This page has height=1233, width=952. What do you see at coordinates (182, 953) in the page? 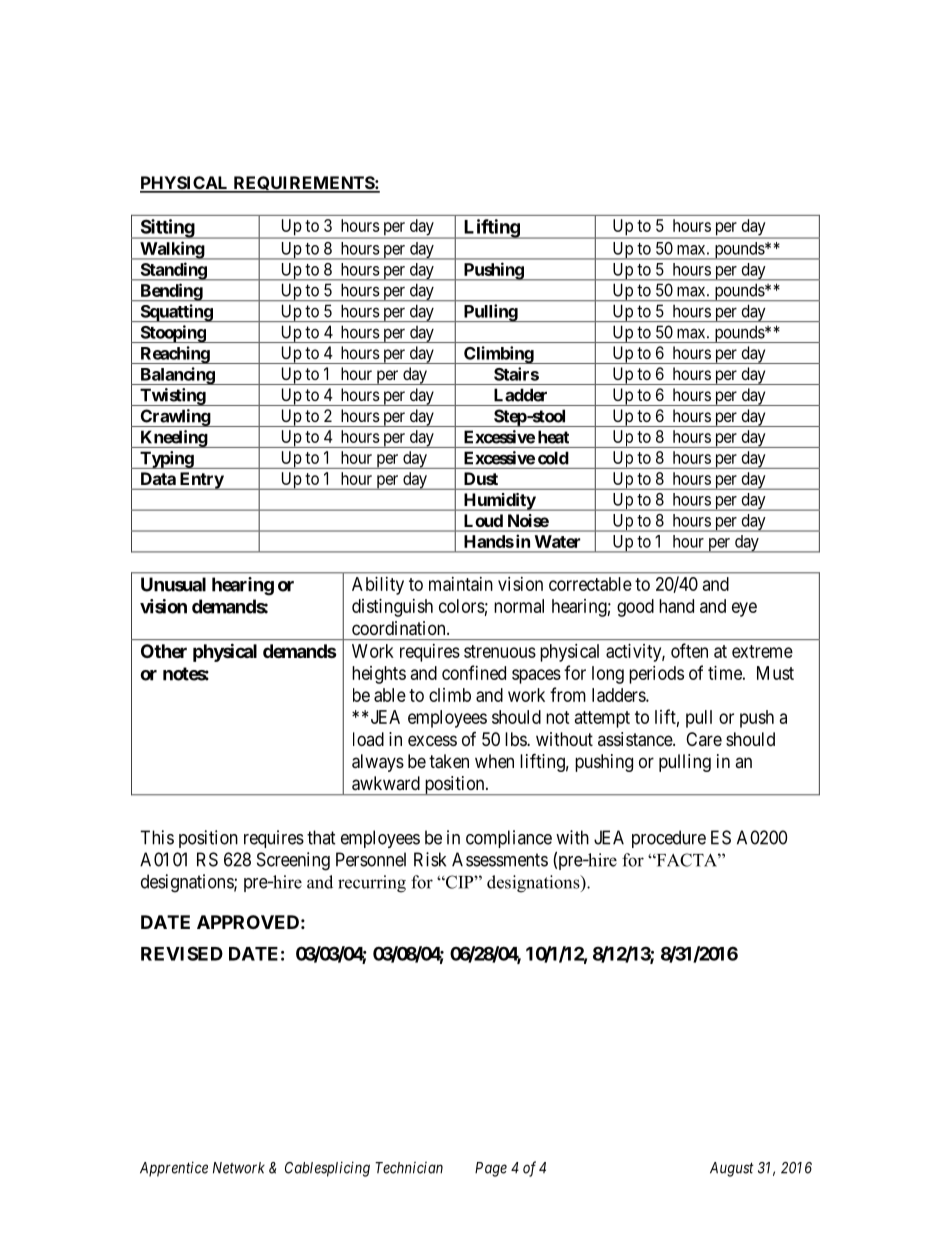
I see `REVISED` at bounding box center [182, 953].
